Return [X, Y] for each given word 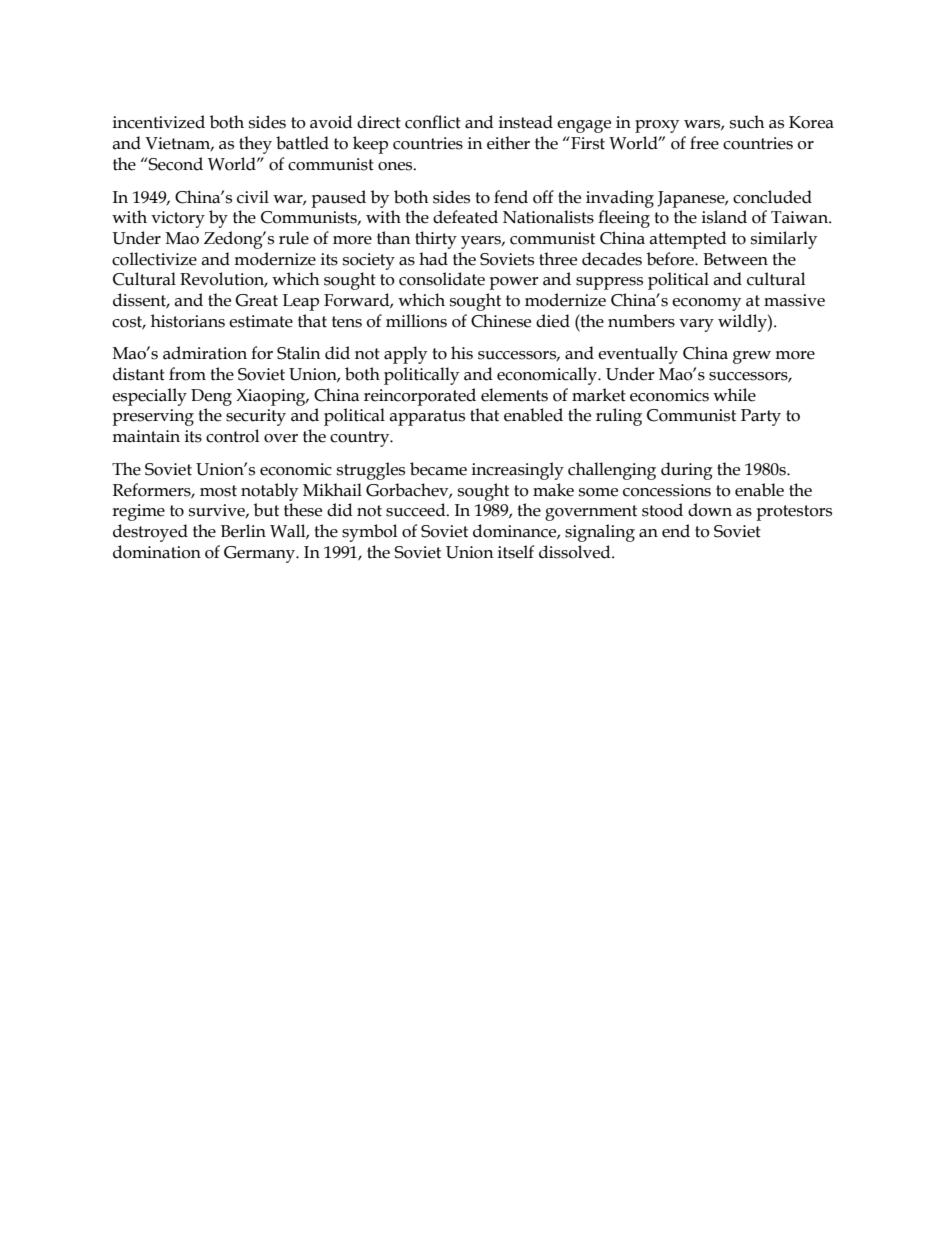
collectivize [154, 259]
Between [735, 259]
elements [514, 395]
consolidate [442, 279]
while [734, 395]
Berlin [243, 531]
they [255, 145]
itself [516, 552]
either [508, 143]
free [704, 143]
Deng [211, 397]
